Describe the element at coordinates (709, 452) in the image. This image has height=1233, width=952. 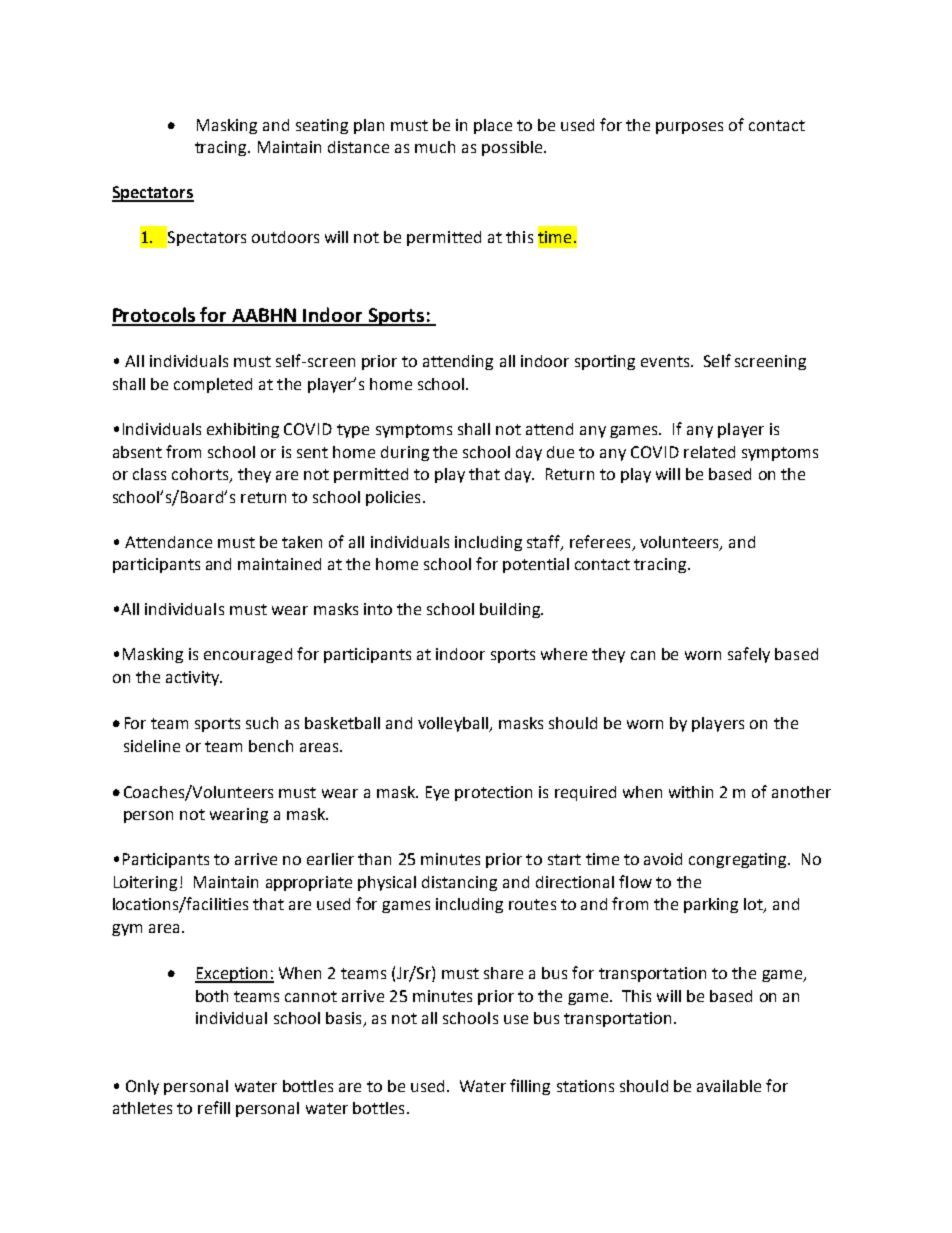
I see `related` at that location.
